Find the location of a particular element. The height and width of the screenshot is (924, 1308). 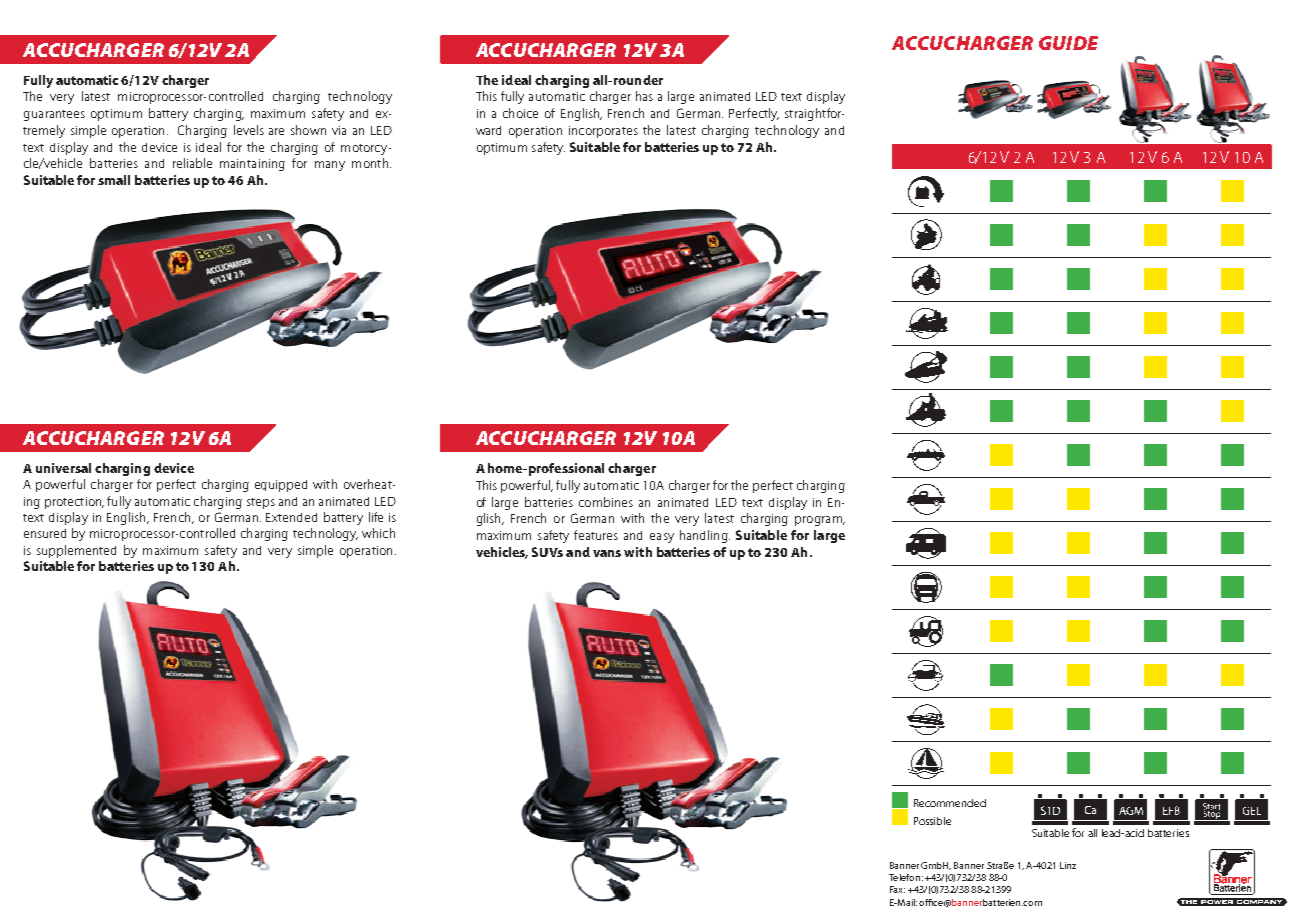

guarantees is located at coordinates (54, 115).
